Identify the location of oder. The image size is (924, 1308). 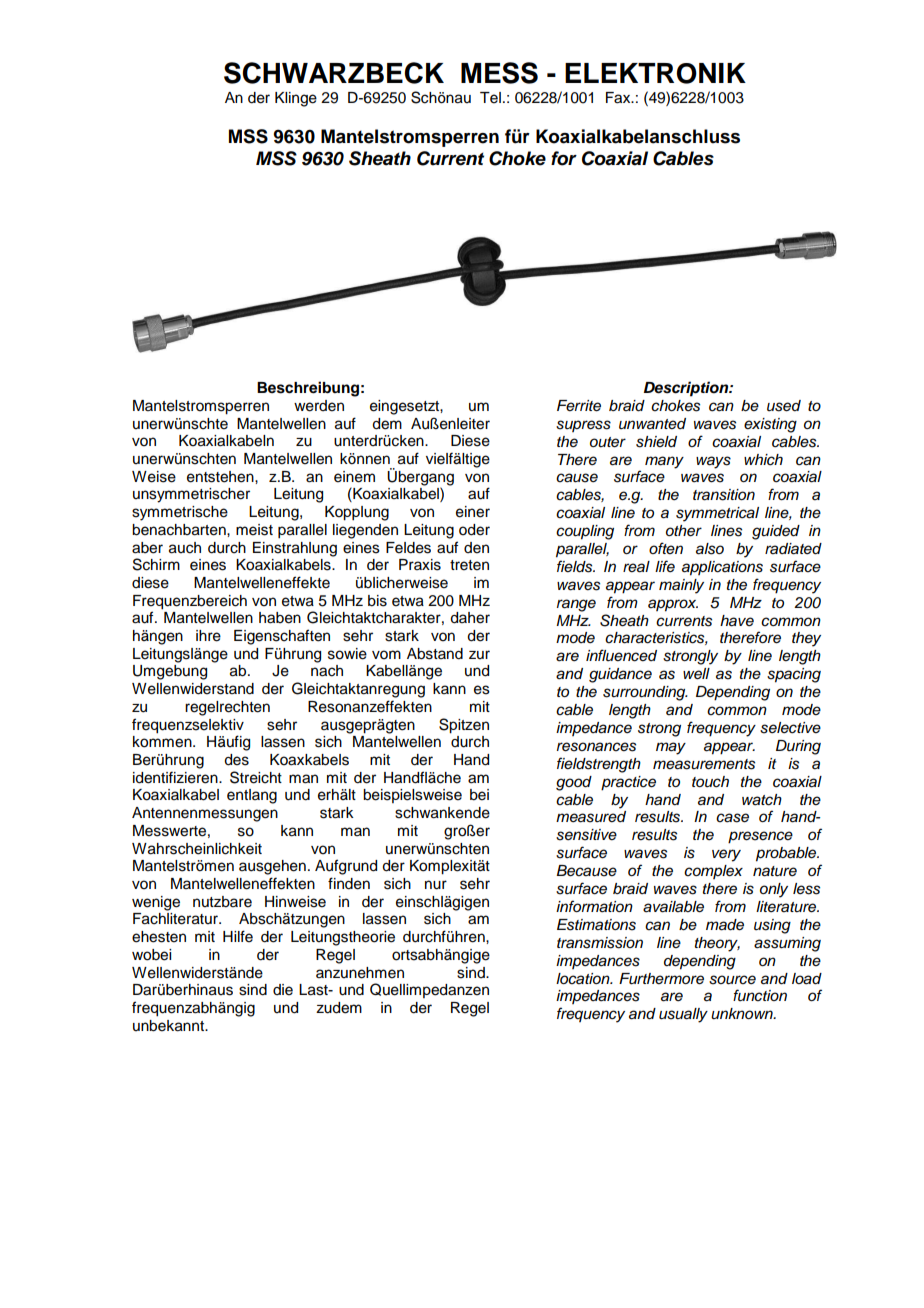
(474, 530).
